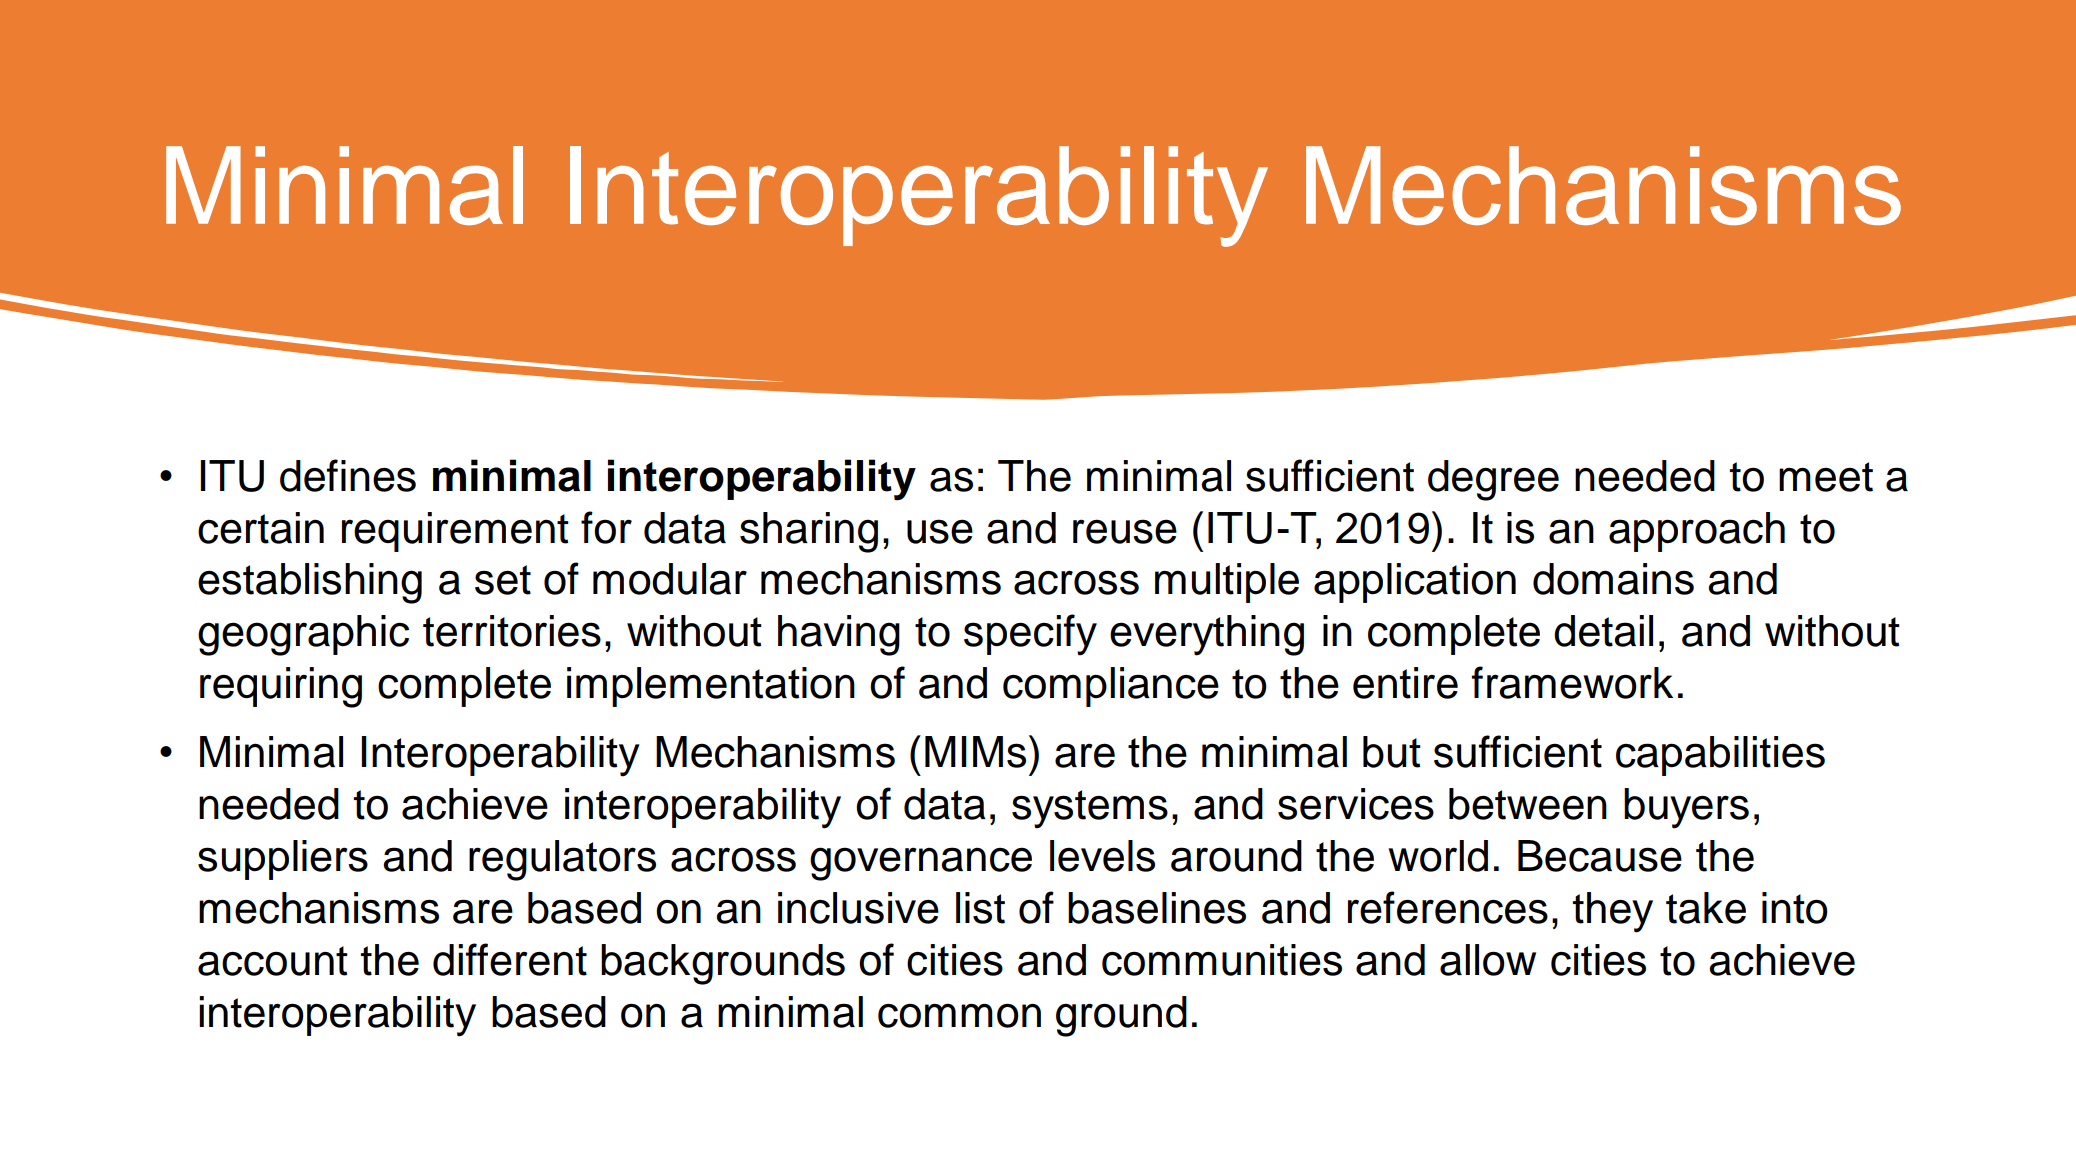 Image resolution: width=2076 pixels, height=1168 pixels. Describe the element at coordinates (348, 475) in the screenshot. I see `defines` at that location.
